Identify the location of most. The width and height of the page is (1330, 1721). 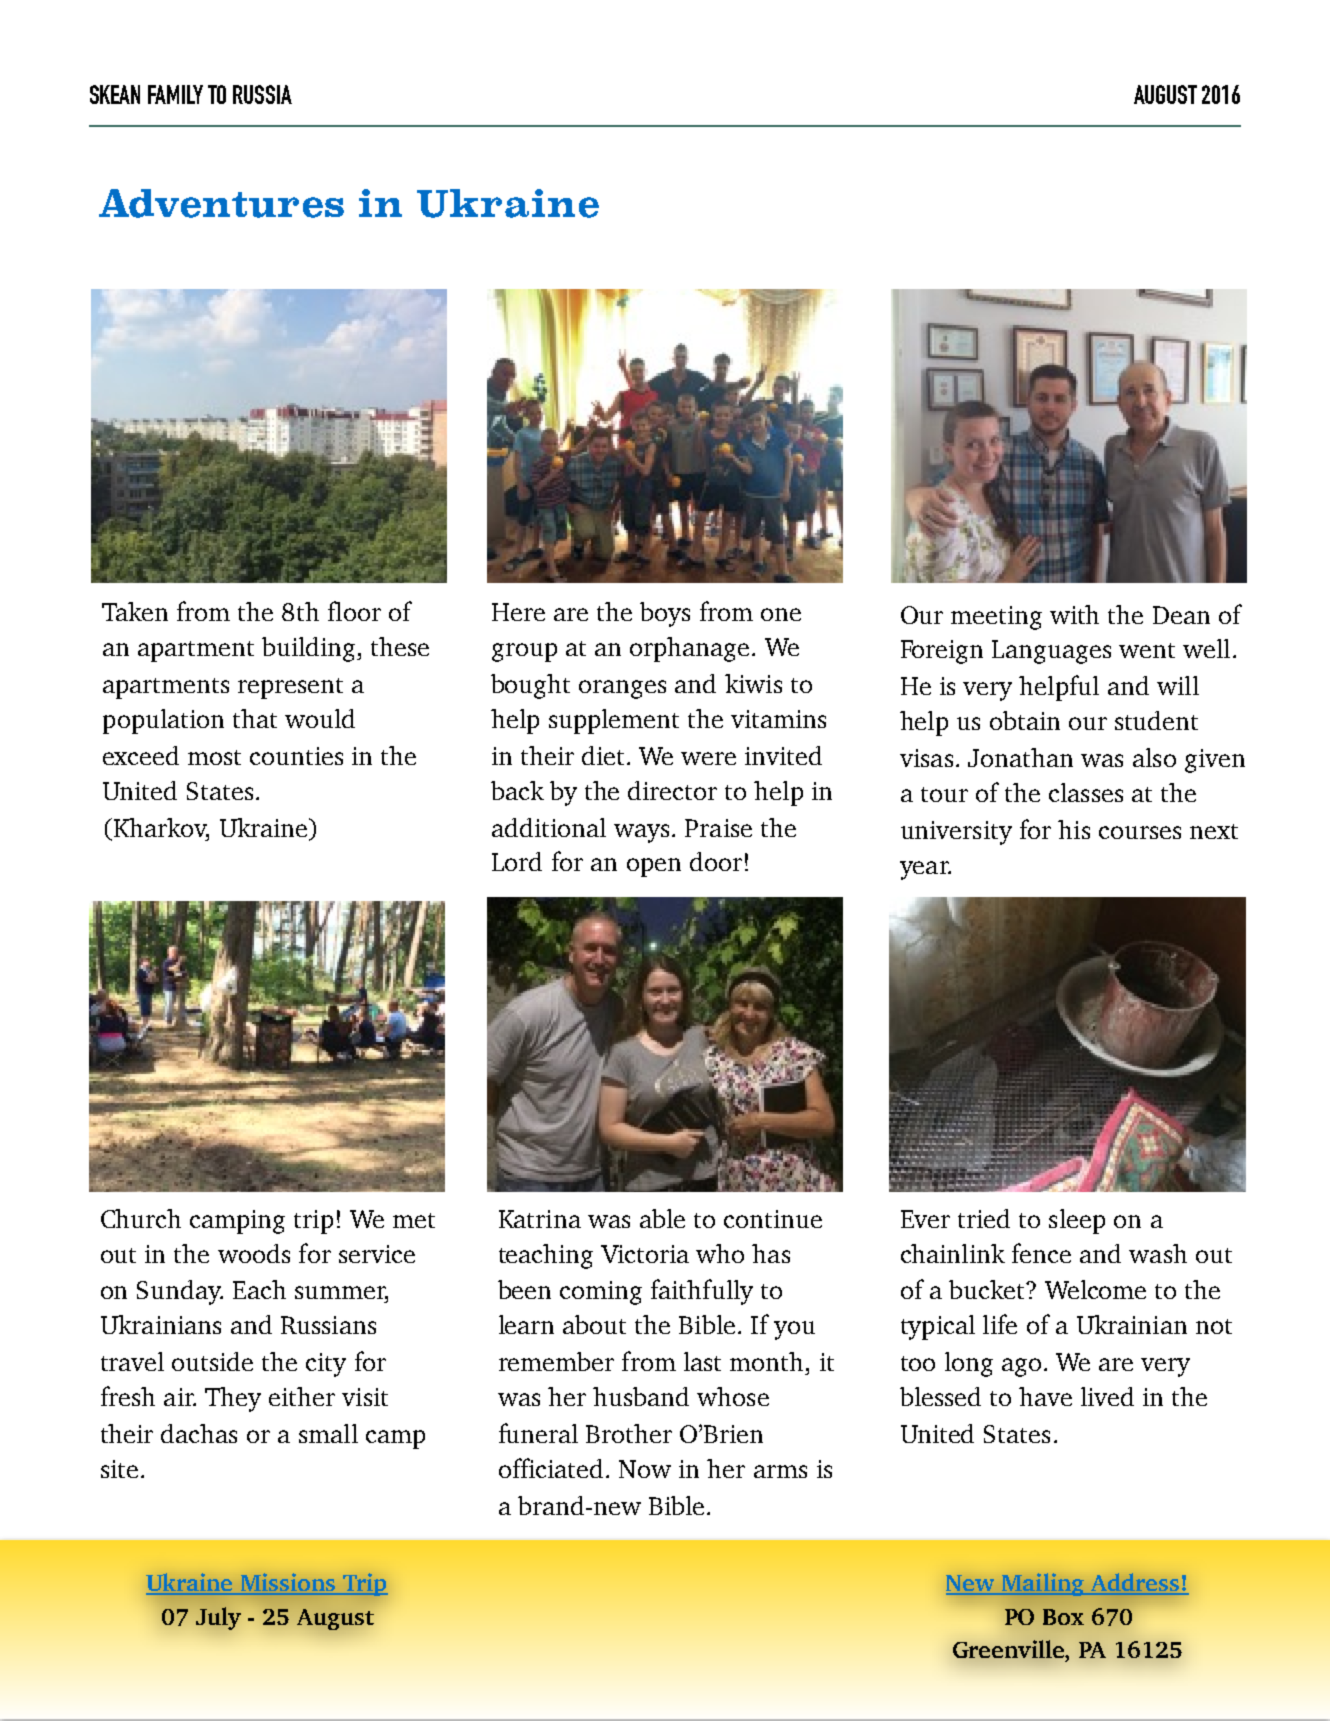
(214, 757).
